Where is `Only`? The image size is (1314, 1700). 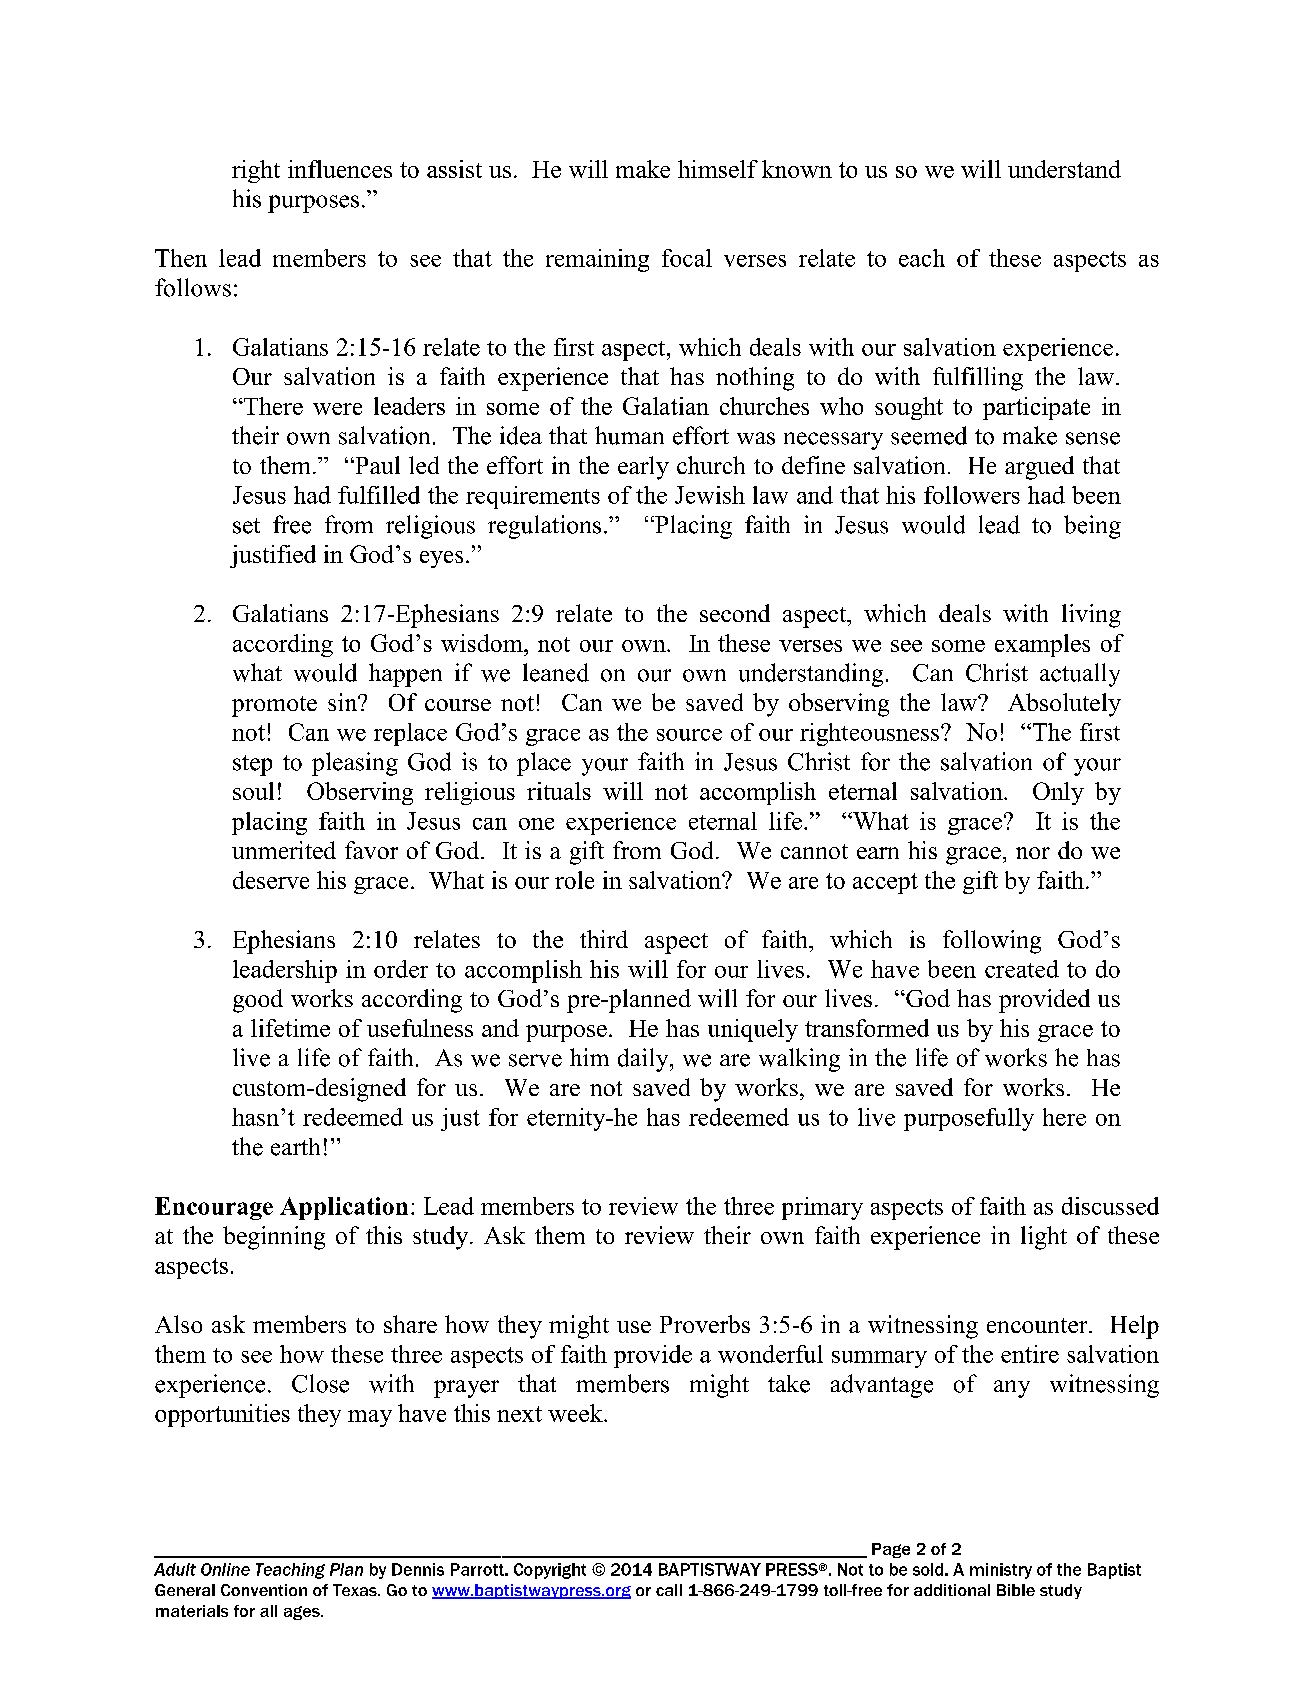
Only is located at coordinates (1058, 793).
